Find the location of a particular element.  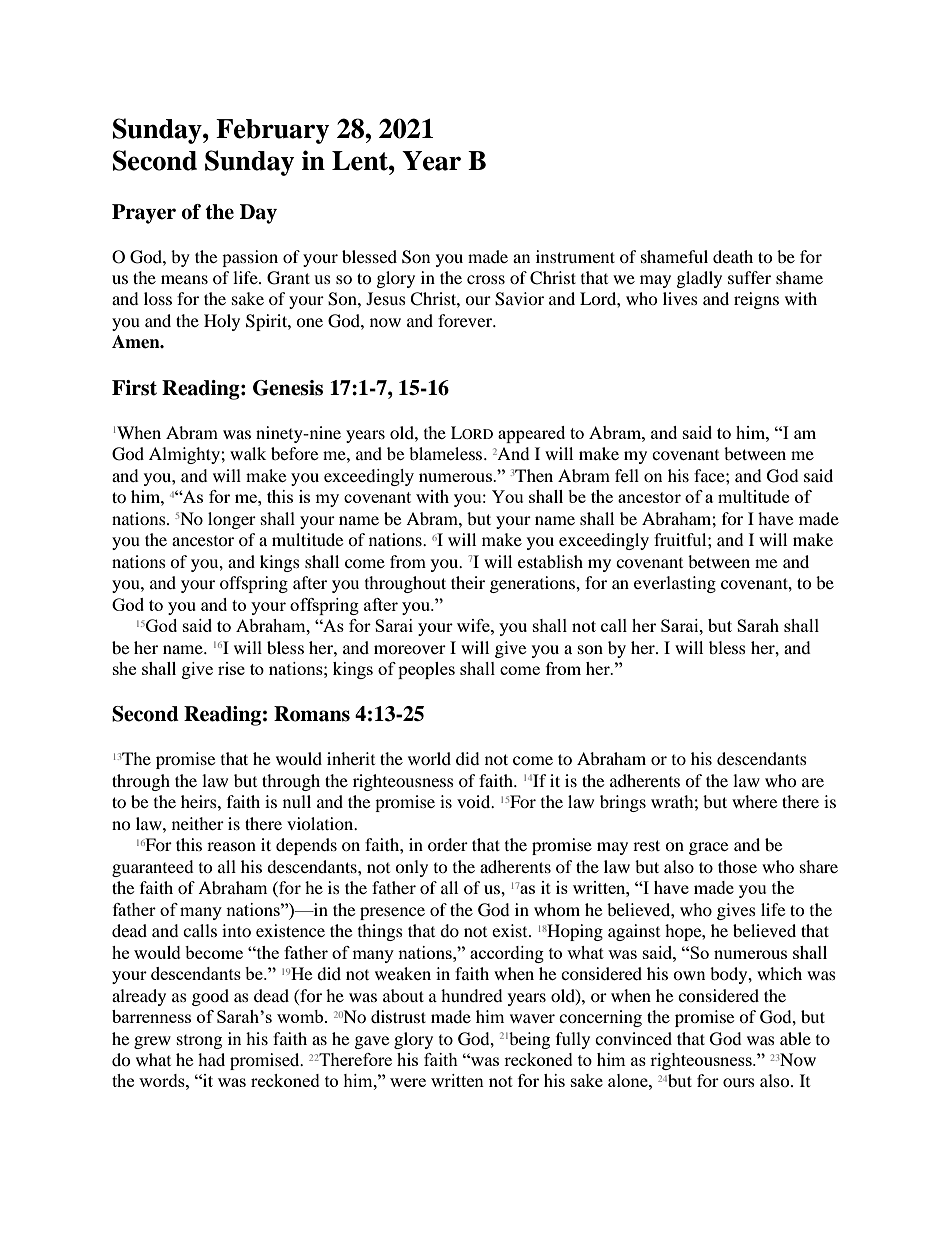

everlasting is located at coordinates (675, 584).
